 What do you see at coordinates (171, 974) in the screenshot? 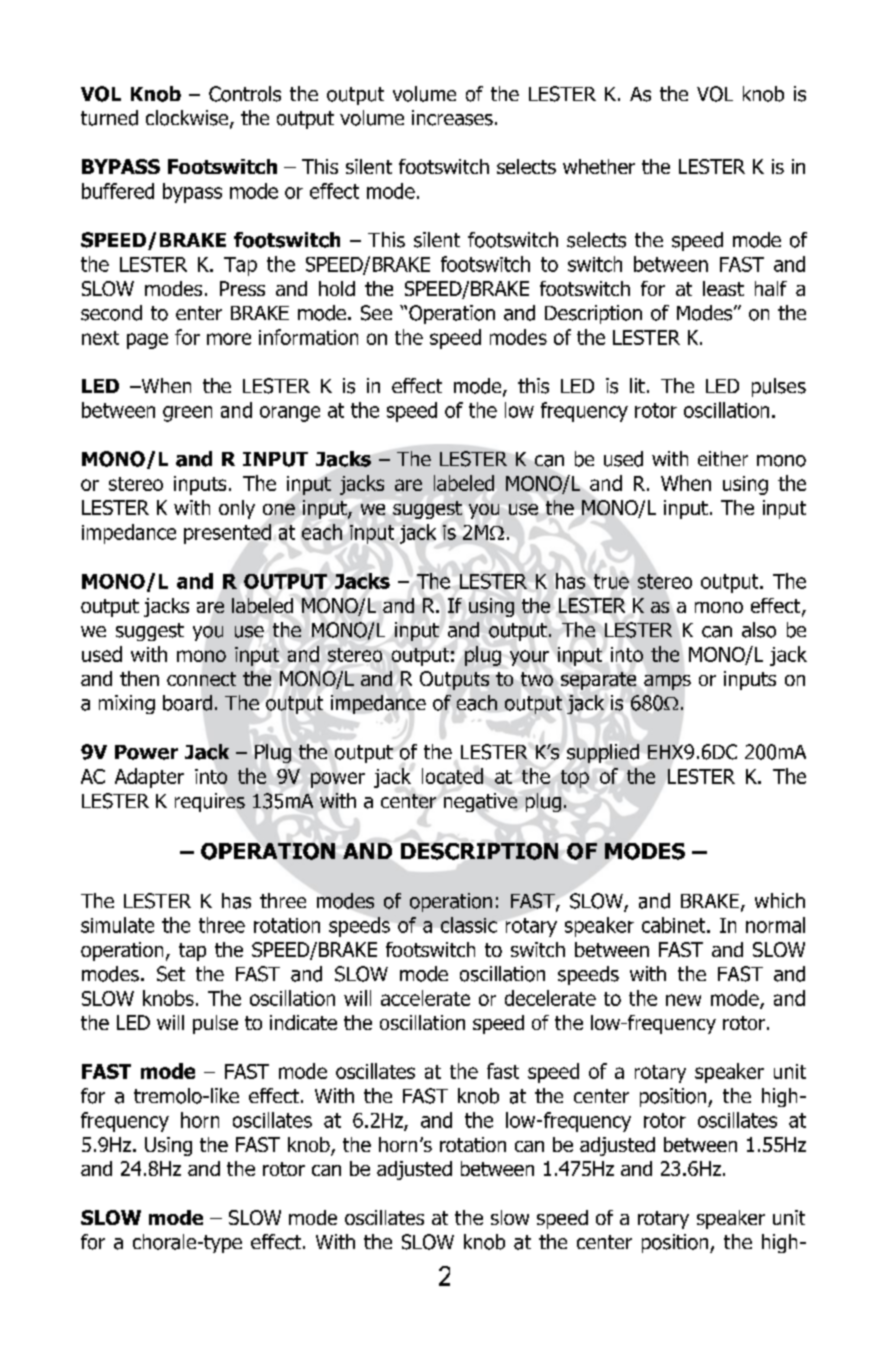
I see `Set` at bounding box center [171, 974].
